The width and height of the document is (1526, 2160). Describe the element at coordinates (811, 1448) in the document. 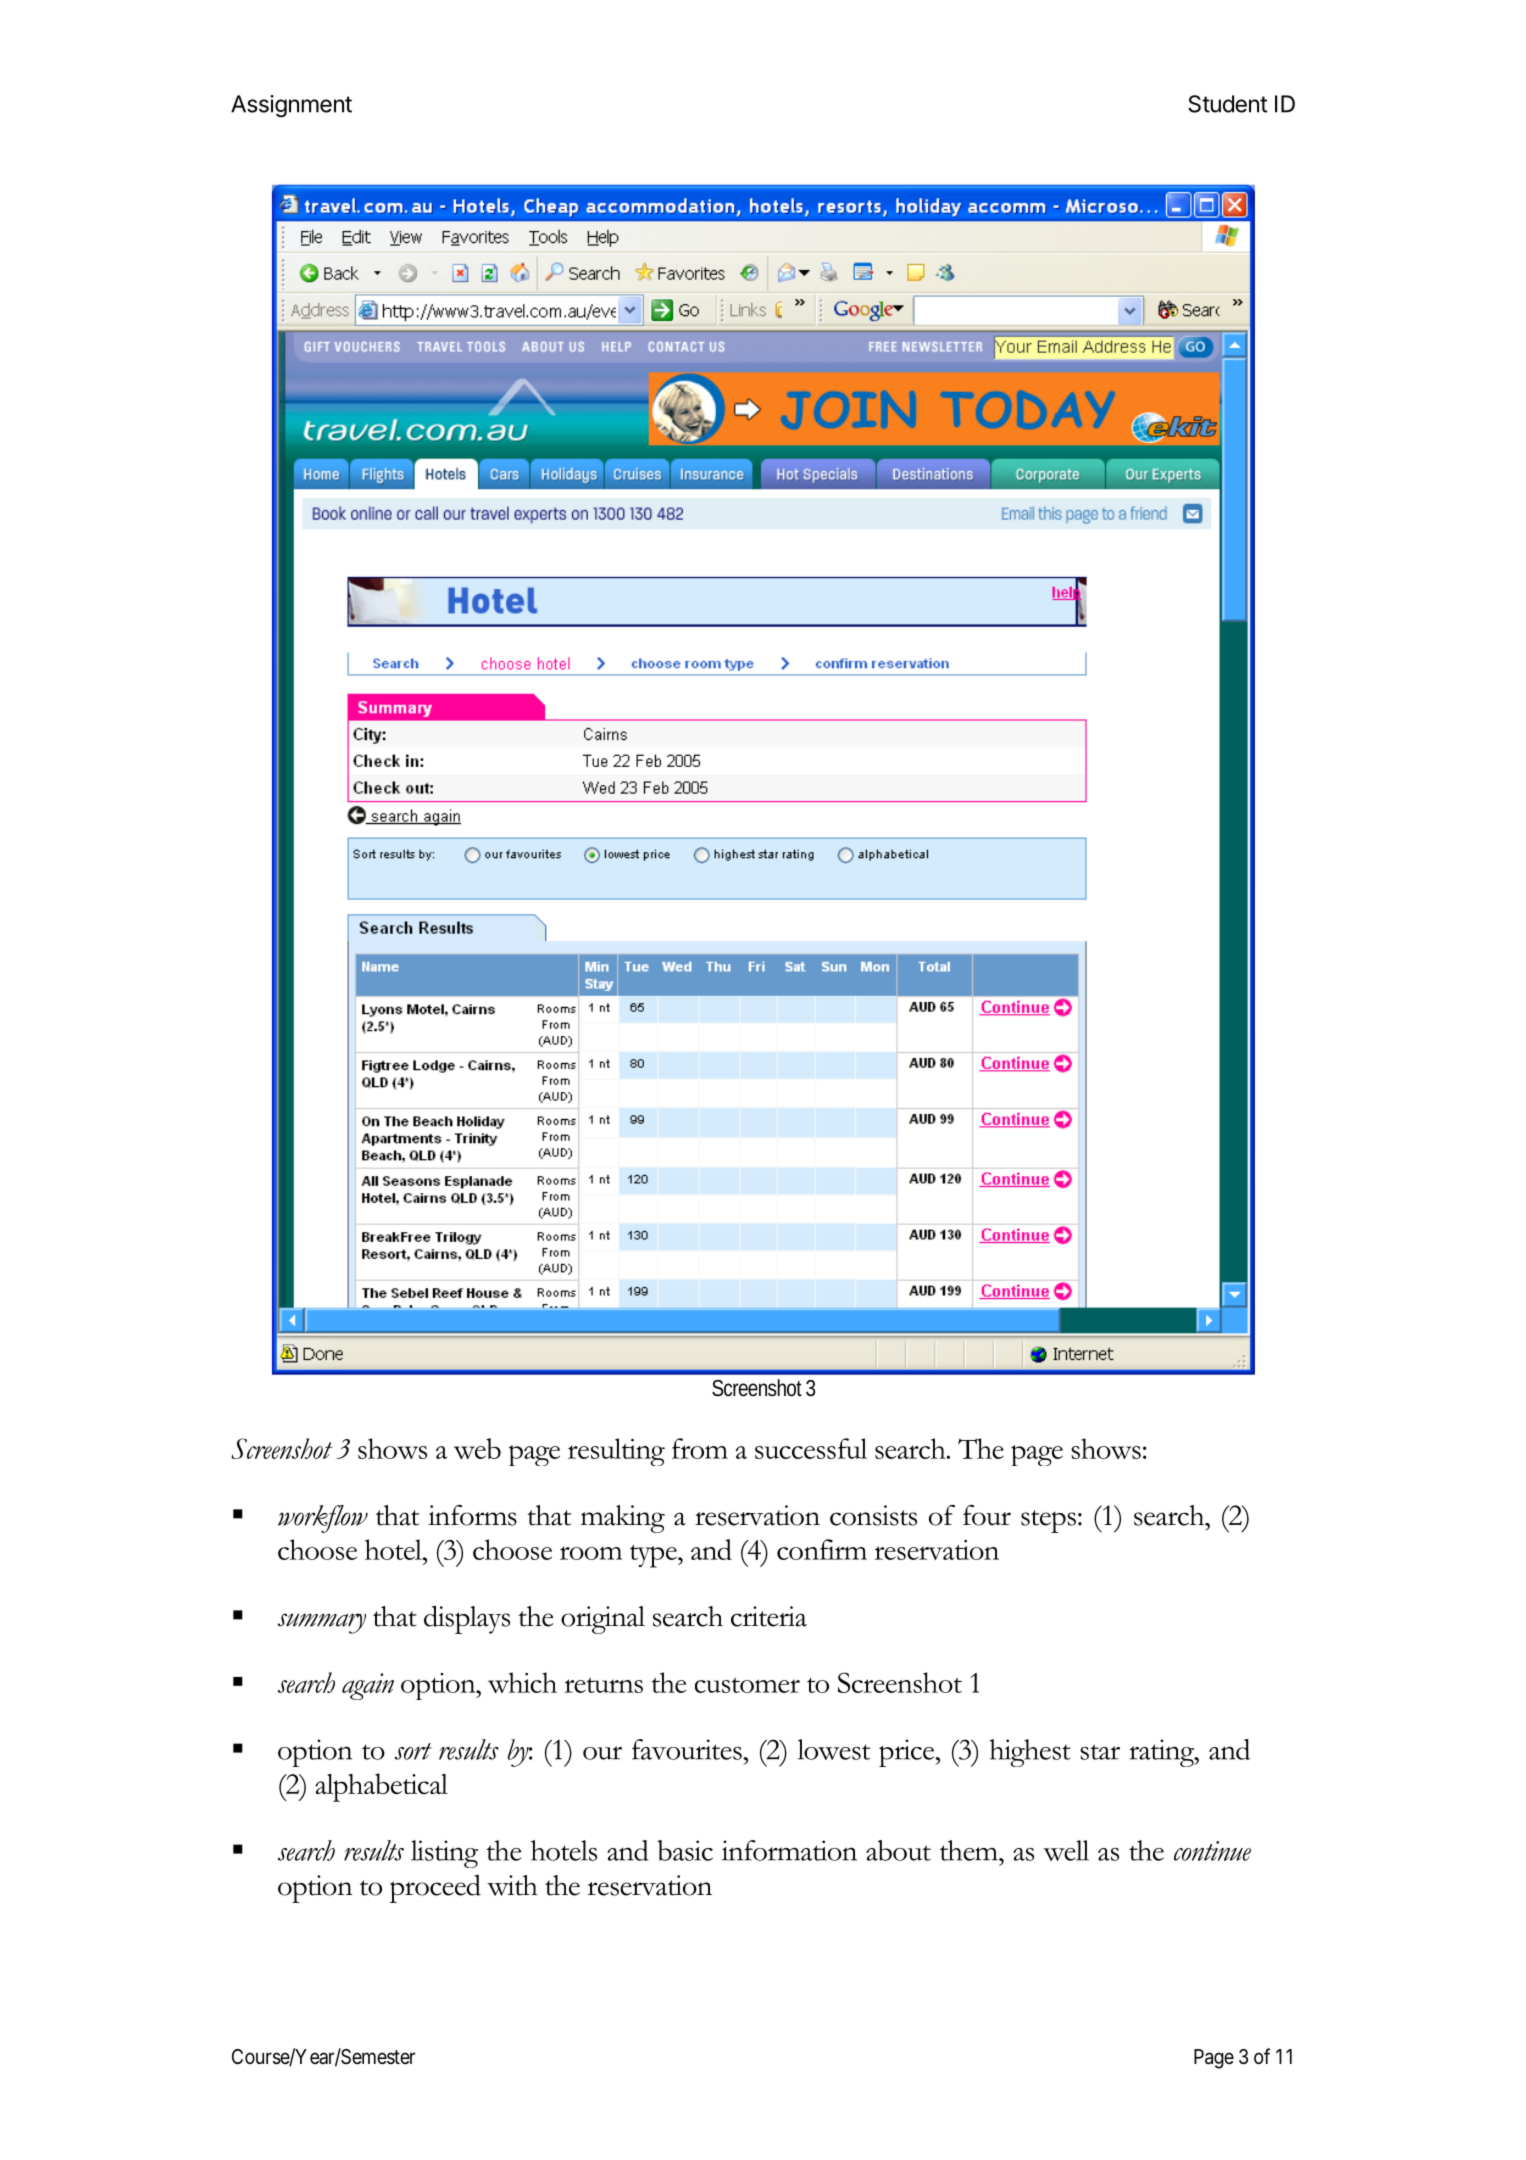

I see `successful` at that location.
